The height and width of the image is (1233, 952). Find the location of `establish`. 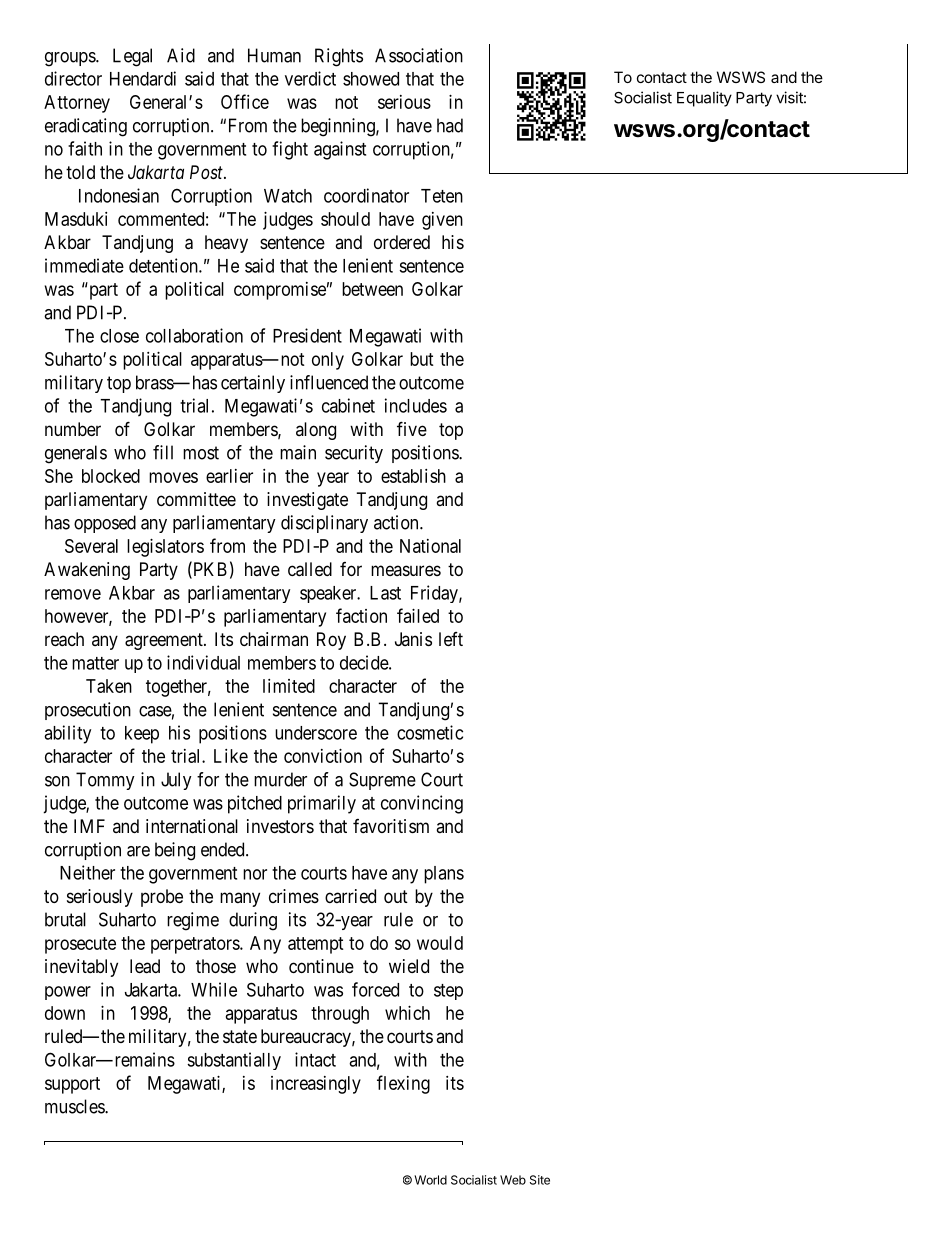

establish is located at coordinates (413, 476).
